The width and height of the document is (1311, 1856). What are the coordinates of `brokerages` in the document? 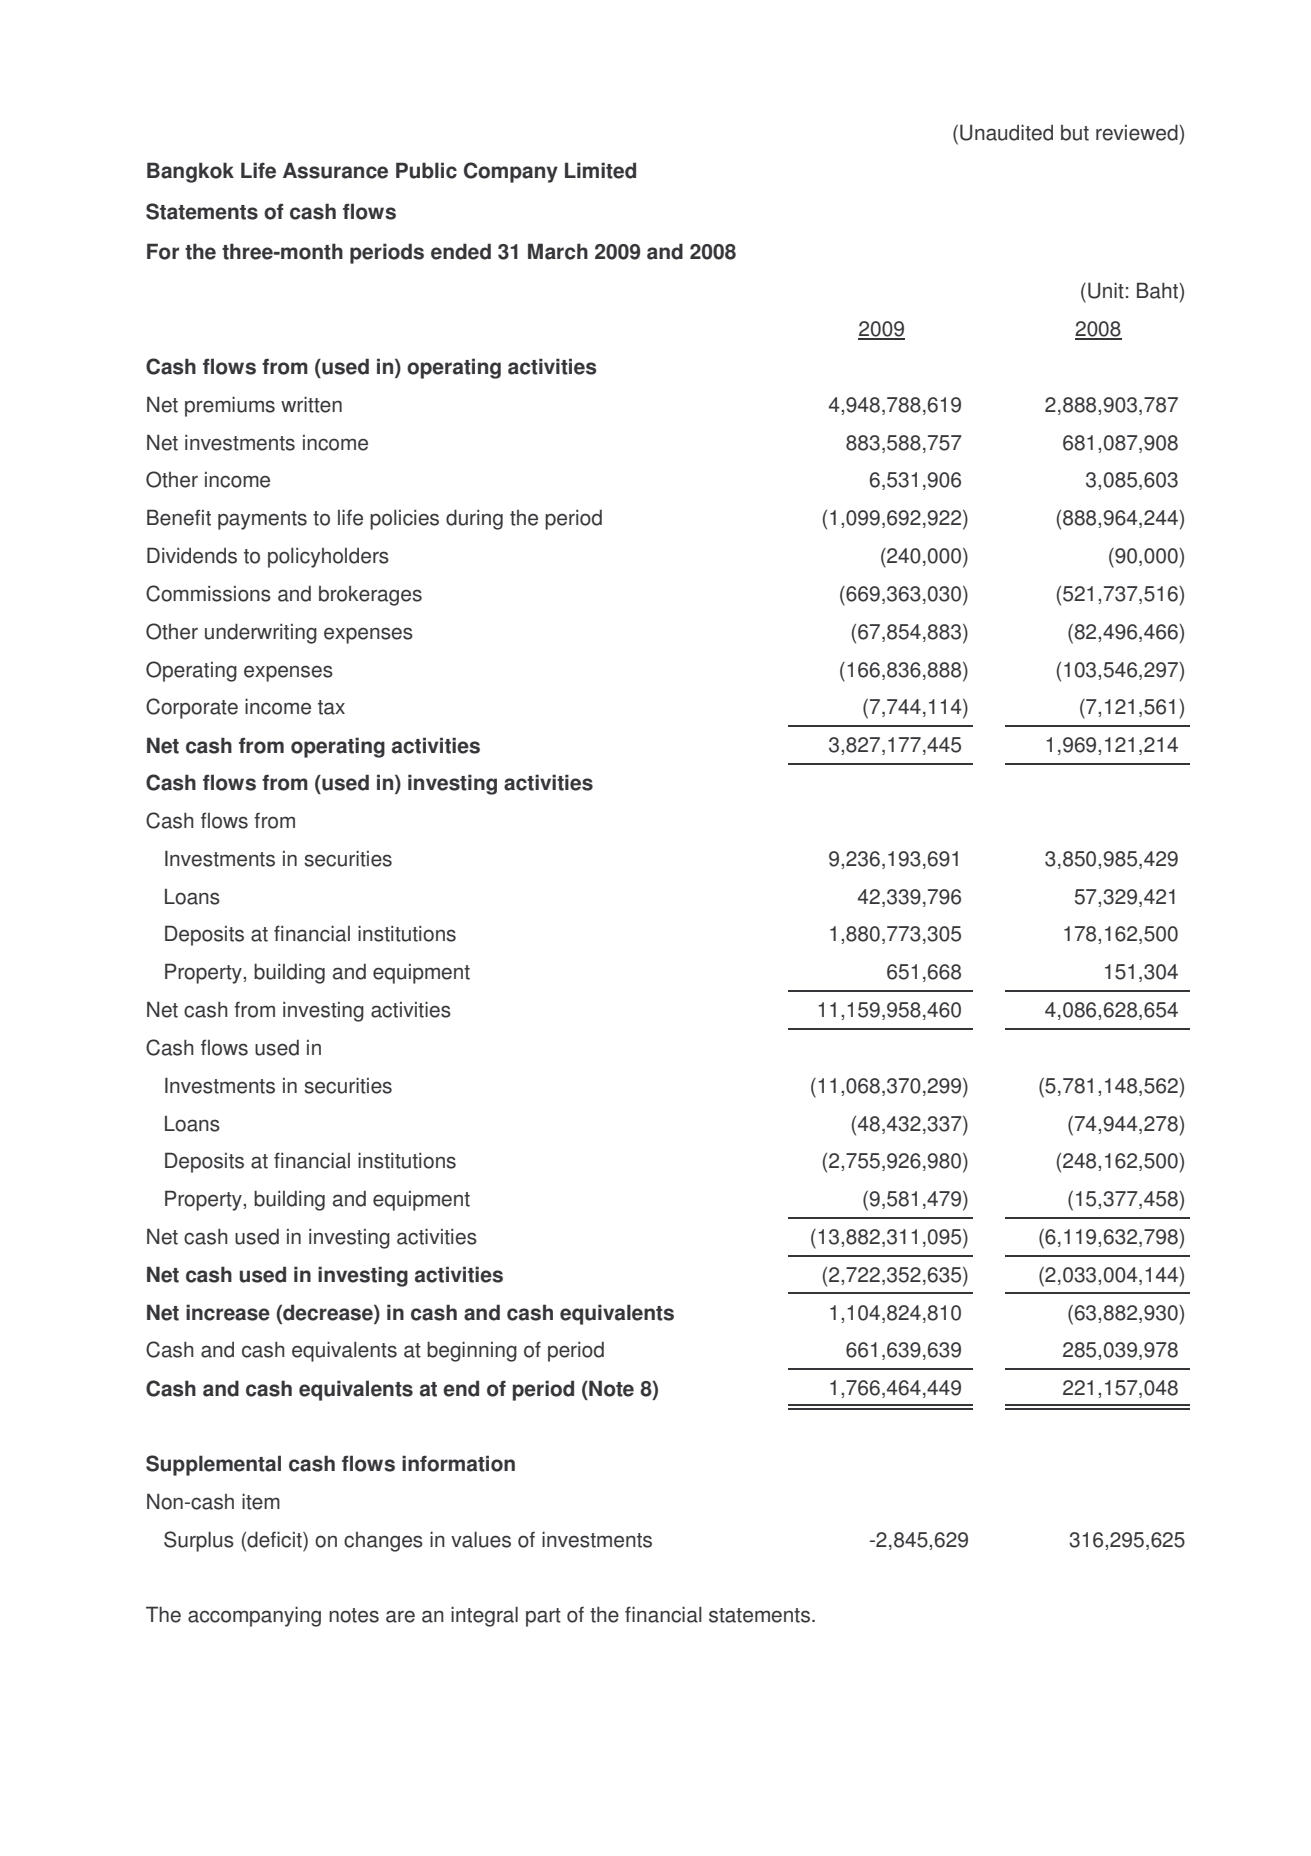 It's located at (370, 596).
